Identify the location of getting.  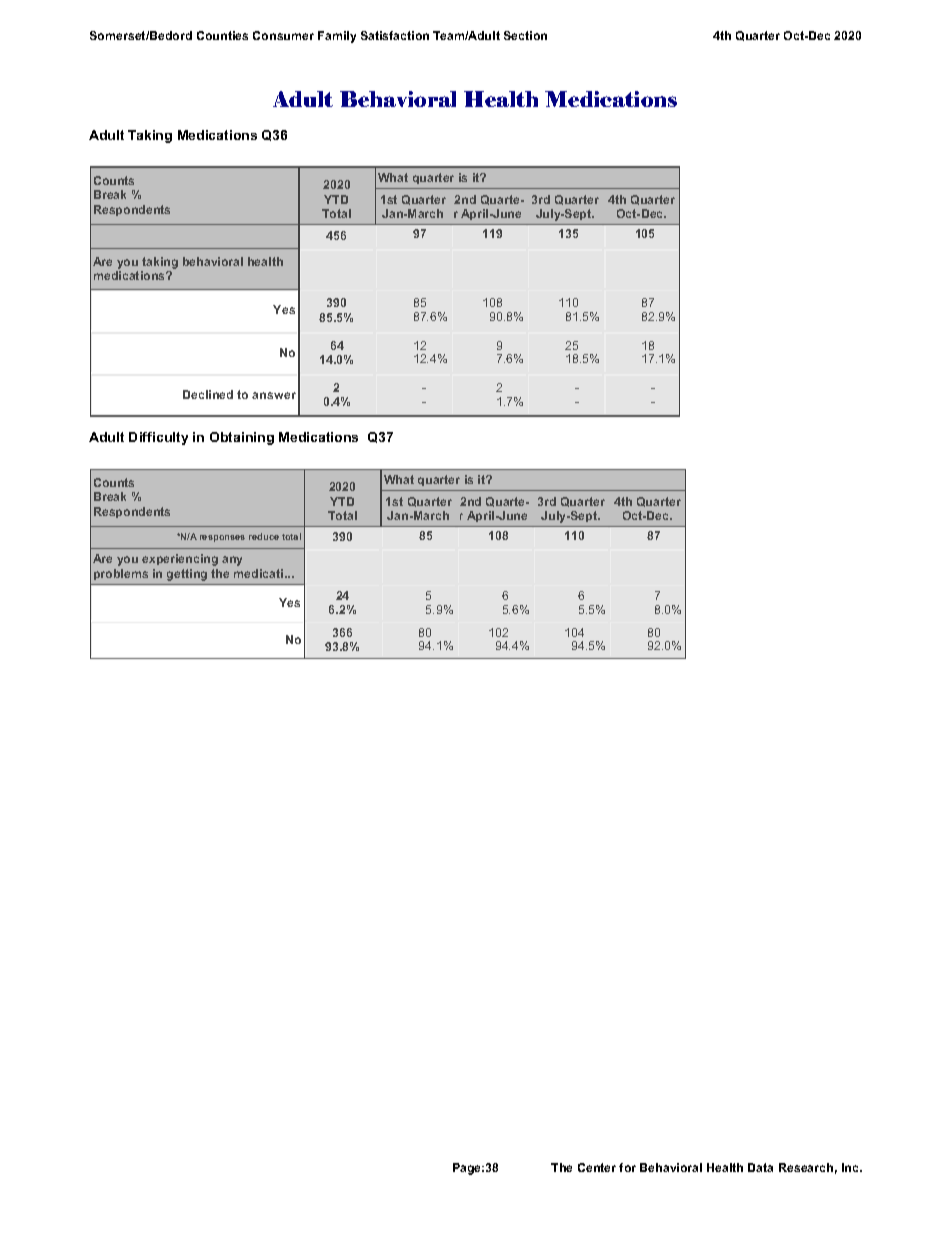
(187, 575).
